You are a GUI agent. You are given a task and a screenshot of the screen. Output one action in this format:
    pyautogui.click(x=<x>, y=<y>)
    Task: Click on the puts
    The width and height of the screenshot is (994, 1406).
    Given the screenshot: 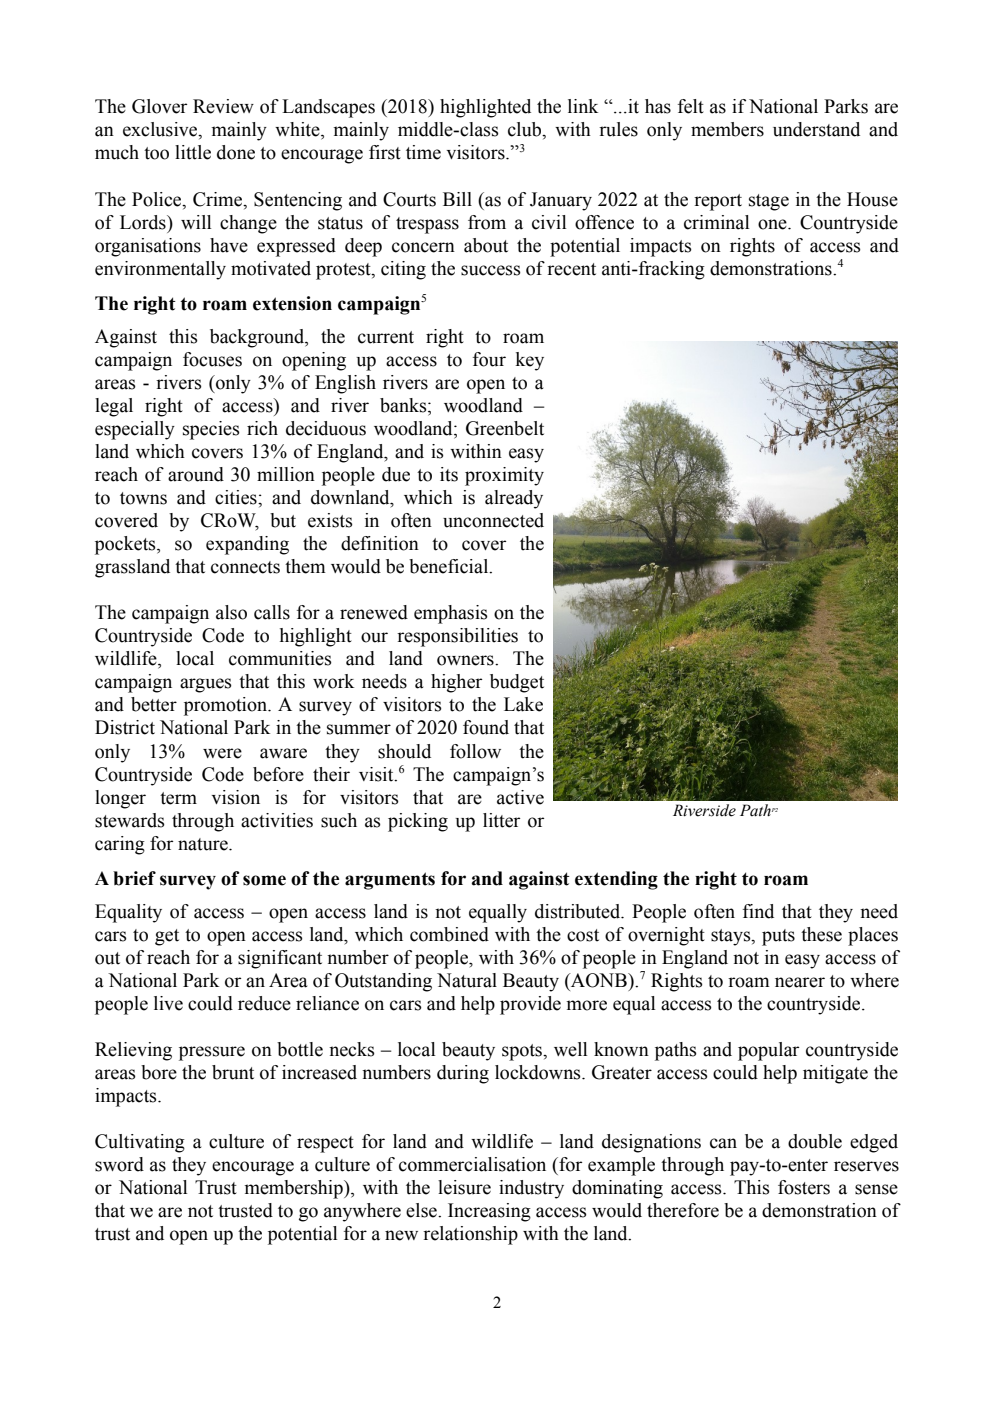 What is the action you would take?
    pyautogui.click(x=778, y=937)
